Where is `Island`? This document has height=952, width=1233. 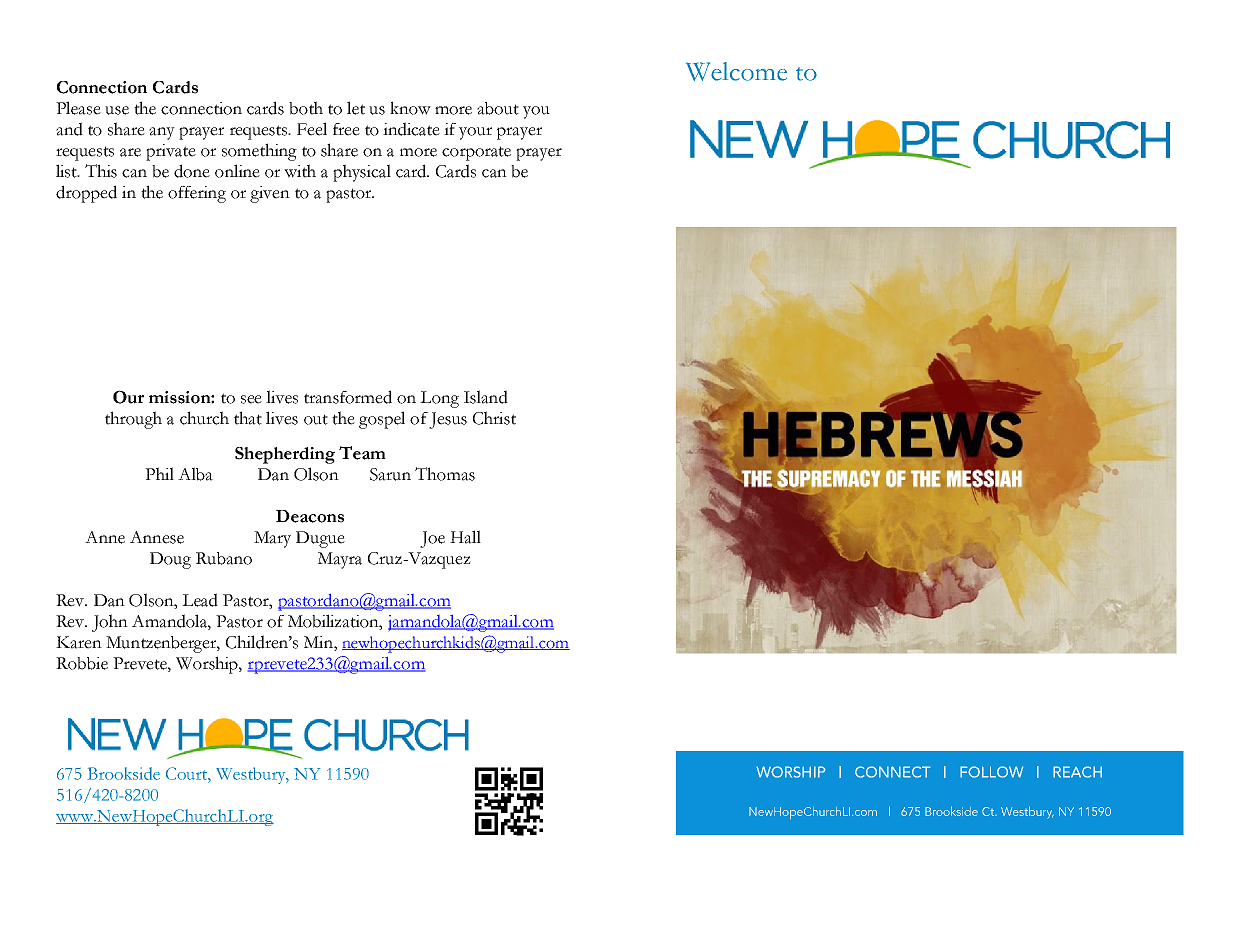
Island is located at coordinates (486, 397).
